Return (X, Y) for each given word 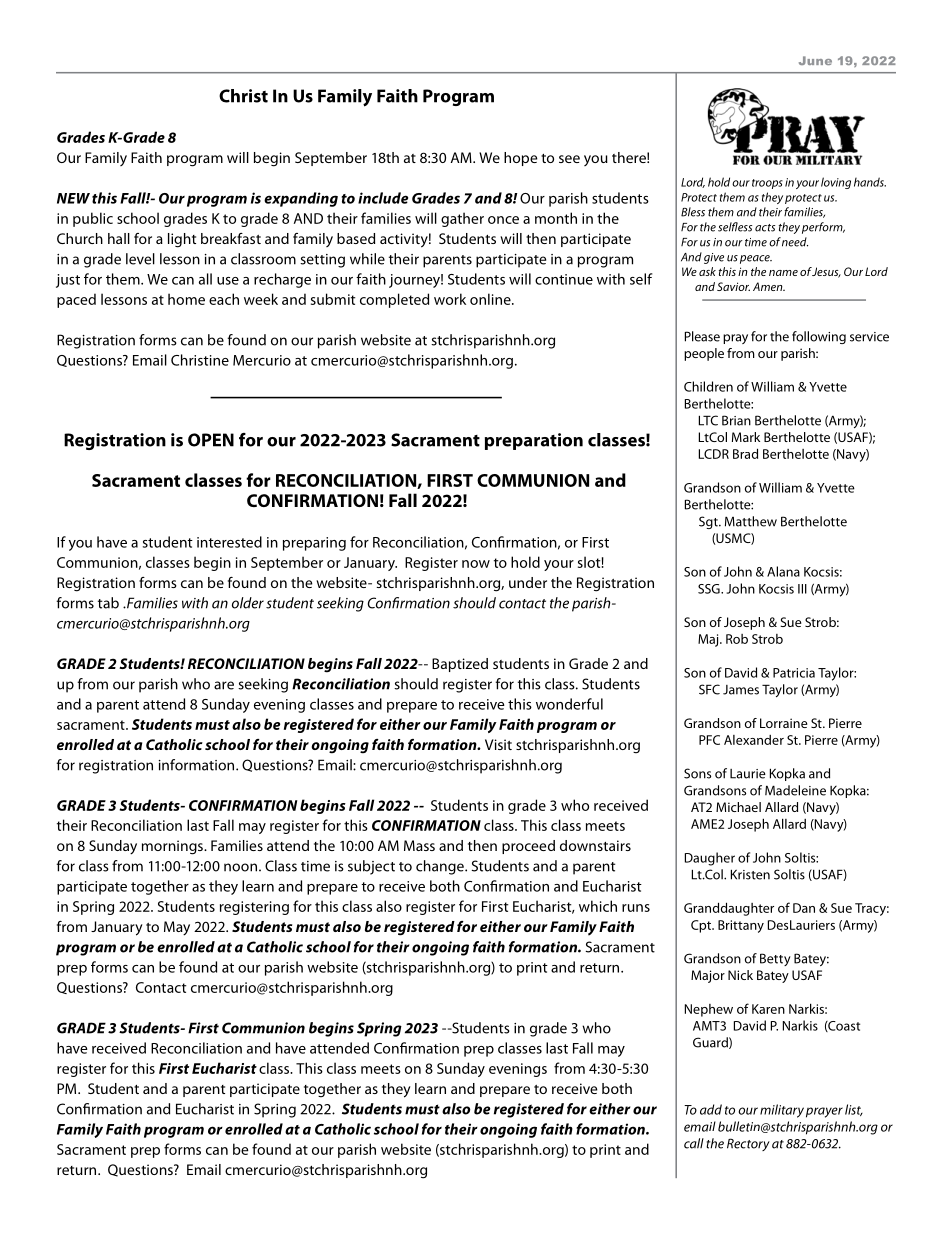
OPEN (211, 440)
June (815, 60)
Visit (498, 744)
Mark (746, 437)
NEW (73, 198)
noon (240, 867)
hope (520, 159)
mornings (173, 847)
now (476, 564)
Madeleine (795, 790)
